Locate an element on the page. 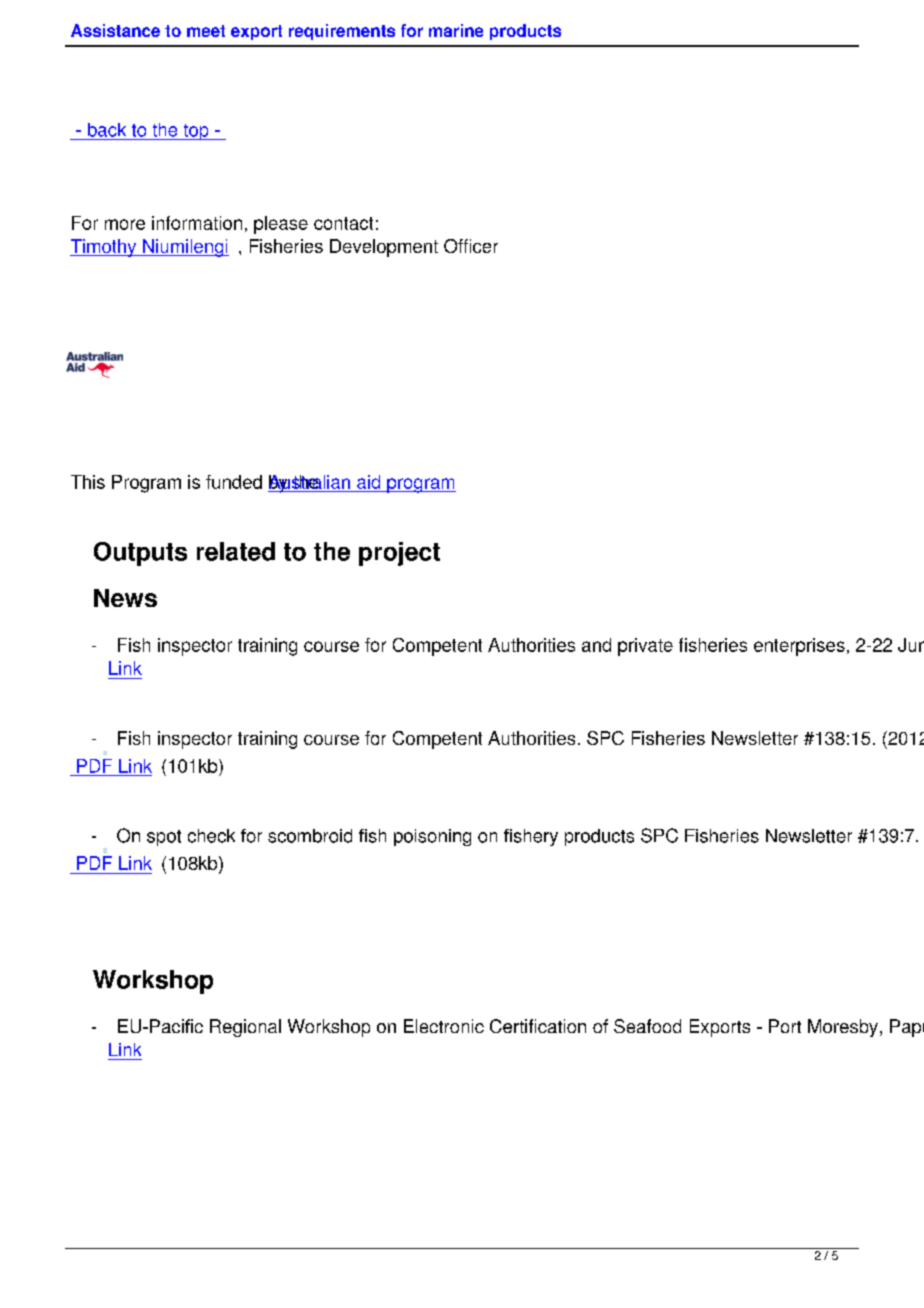 The width and height of the document is (924, 1308). Seafood is located at coordinates (647, 1026).
